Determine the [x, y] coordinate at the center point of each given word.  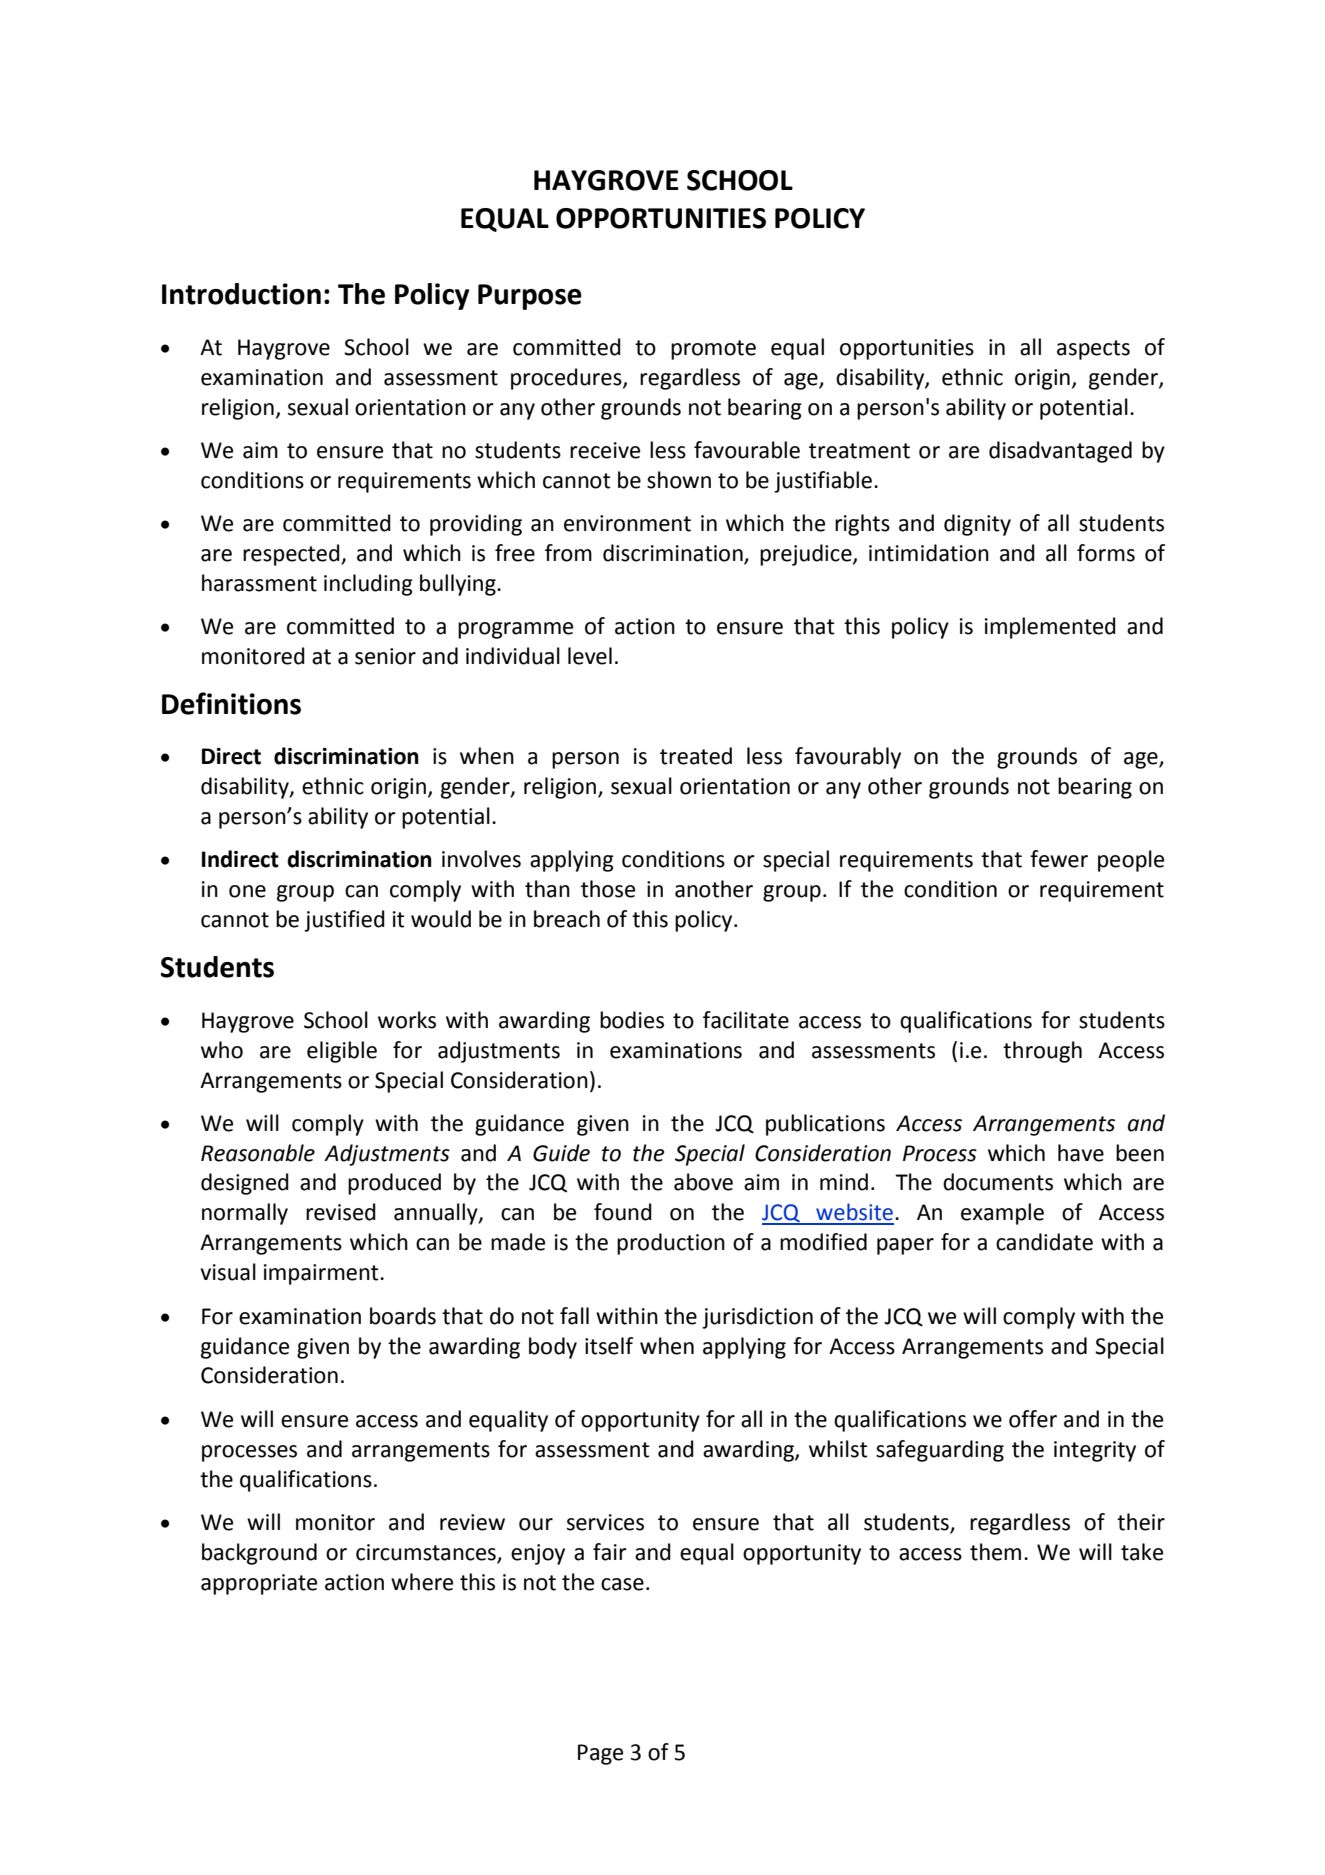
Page [600, 1754]
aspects [1093, 350]
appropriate [259, 1584]
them [995, 1552]
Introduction [241, 294]
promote [713, 350]
